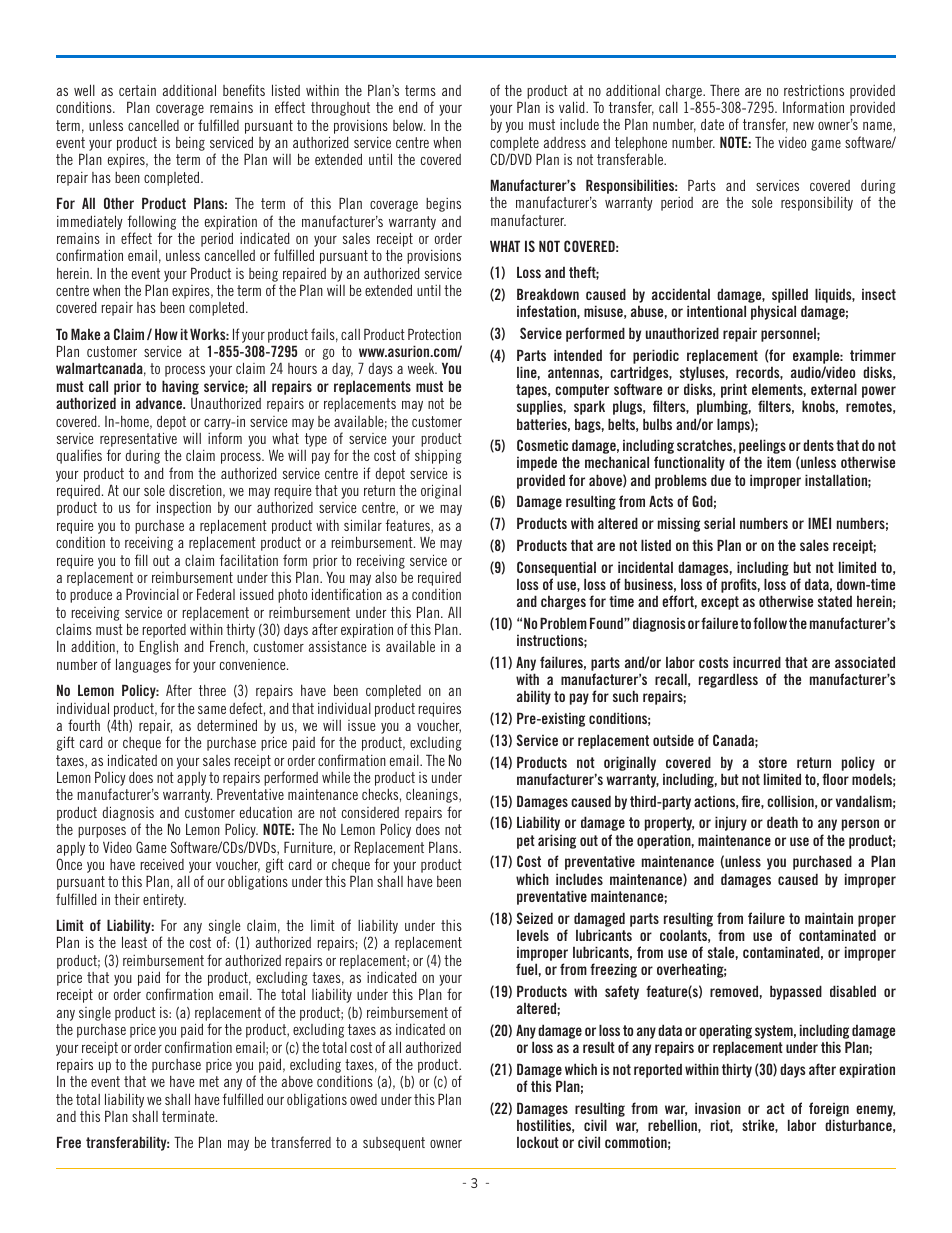 This screenshot has height=1233, width=952. What do you see at coordinates (409, 125) in the screenshot?
I see `below` at bounding box center [409, 125].
